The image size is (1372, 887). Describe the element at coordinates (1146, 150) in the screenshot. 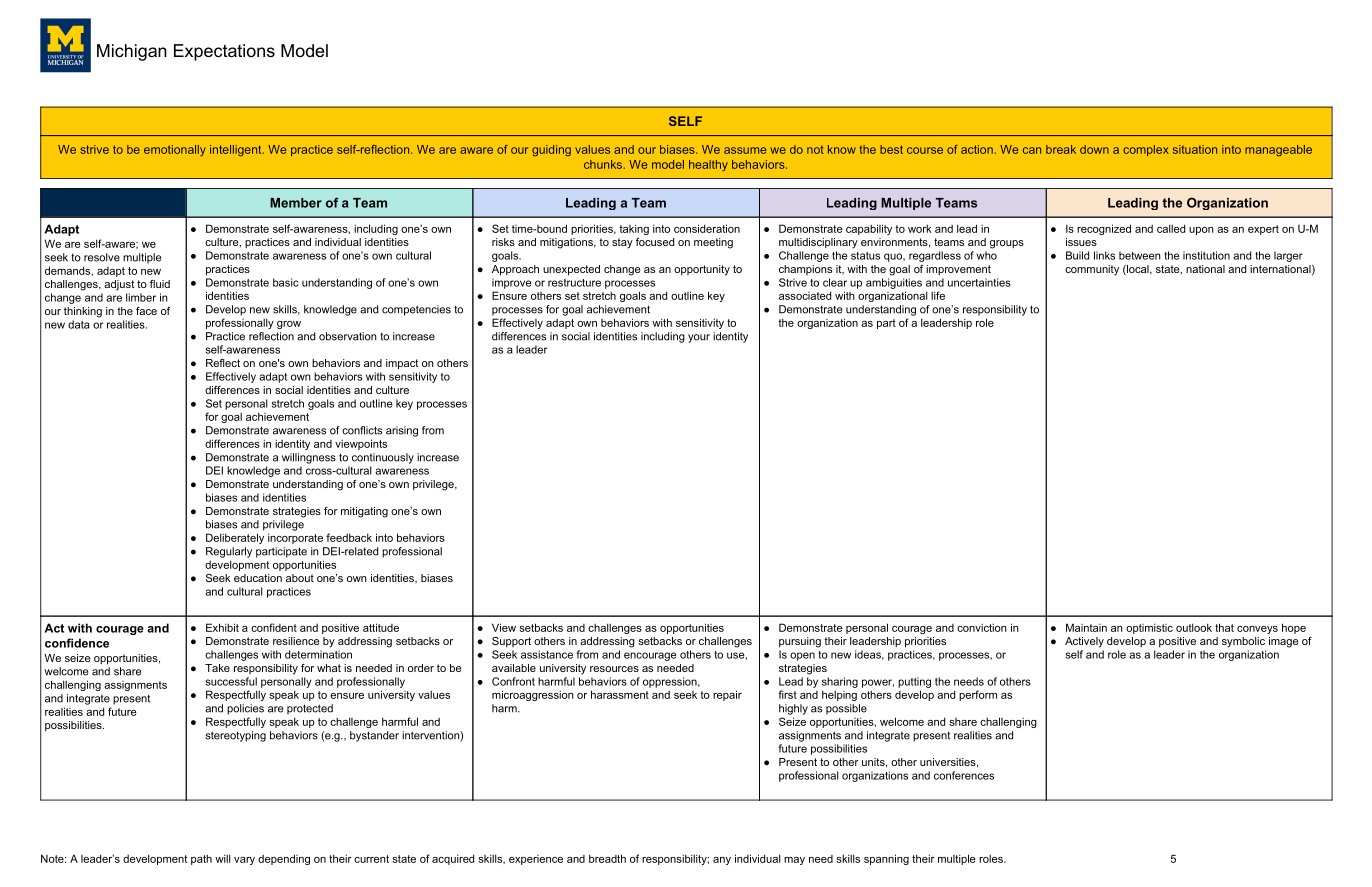

I see `complex` at that location.
